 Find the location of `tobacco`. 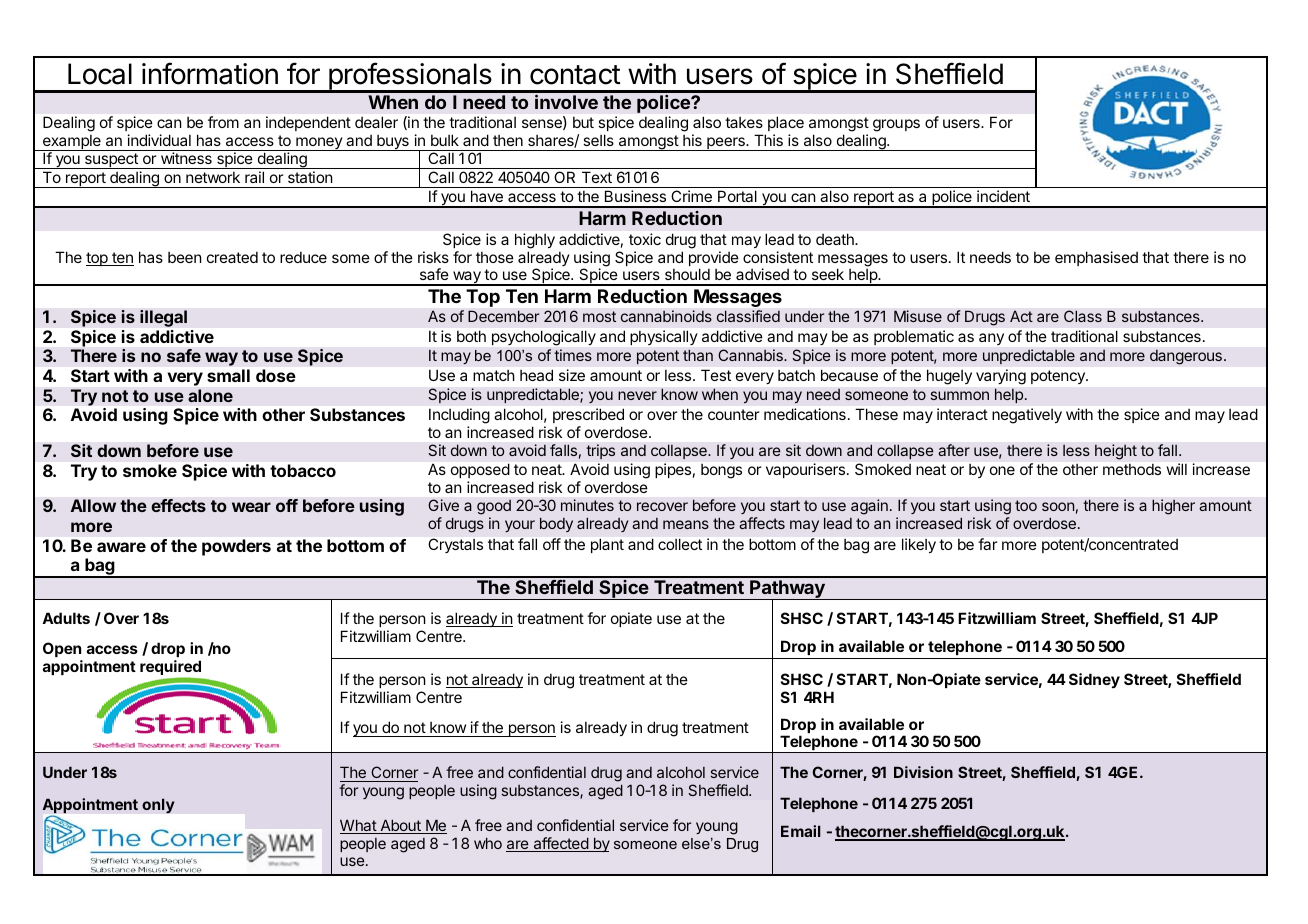

tobacco is located at coordinates (303, 470).
